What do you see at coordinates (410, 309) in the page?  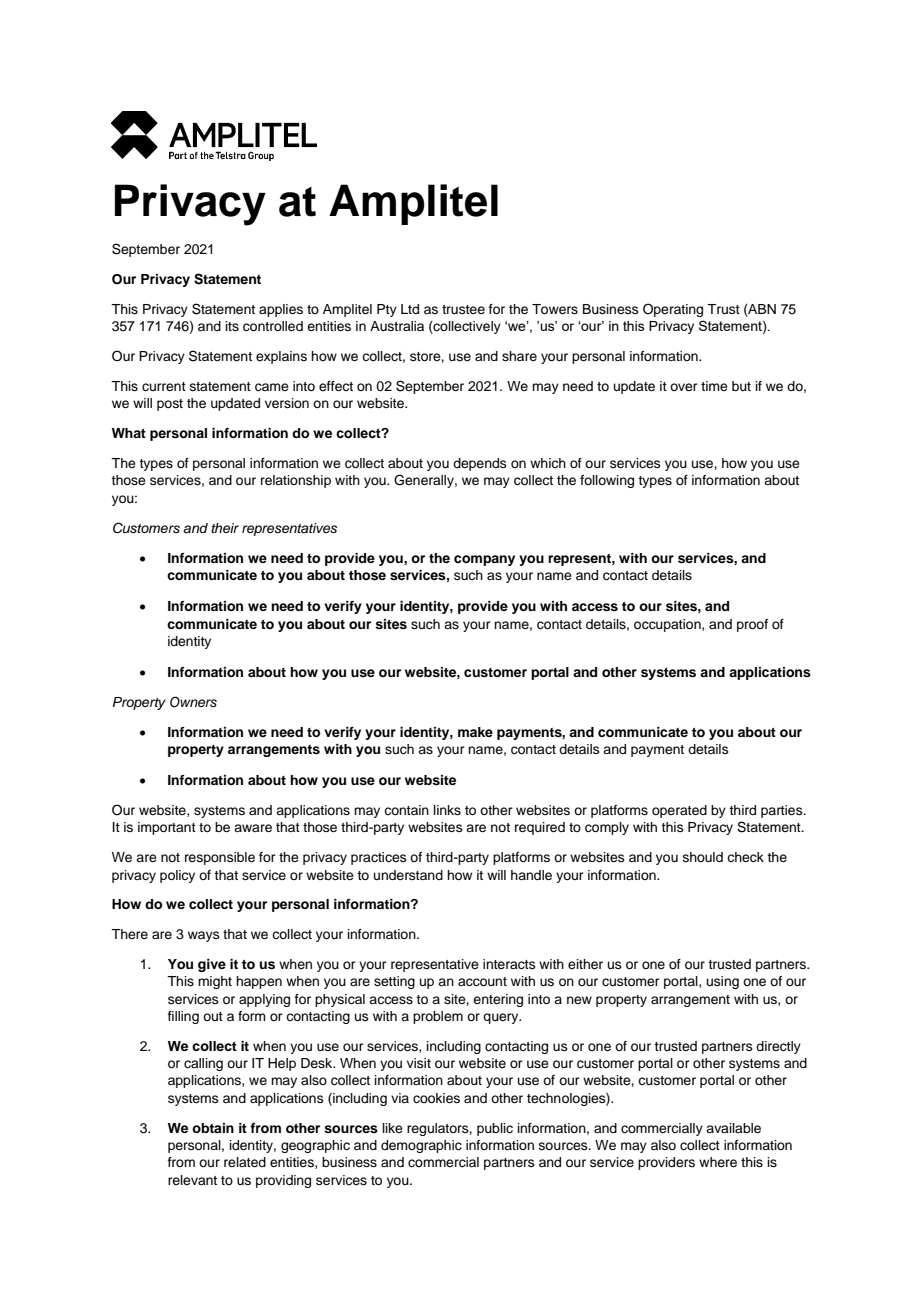 I see `Ltd` at bounding box center [410, 309].
